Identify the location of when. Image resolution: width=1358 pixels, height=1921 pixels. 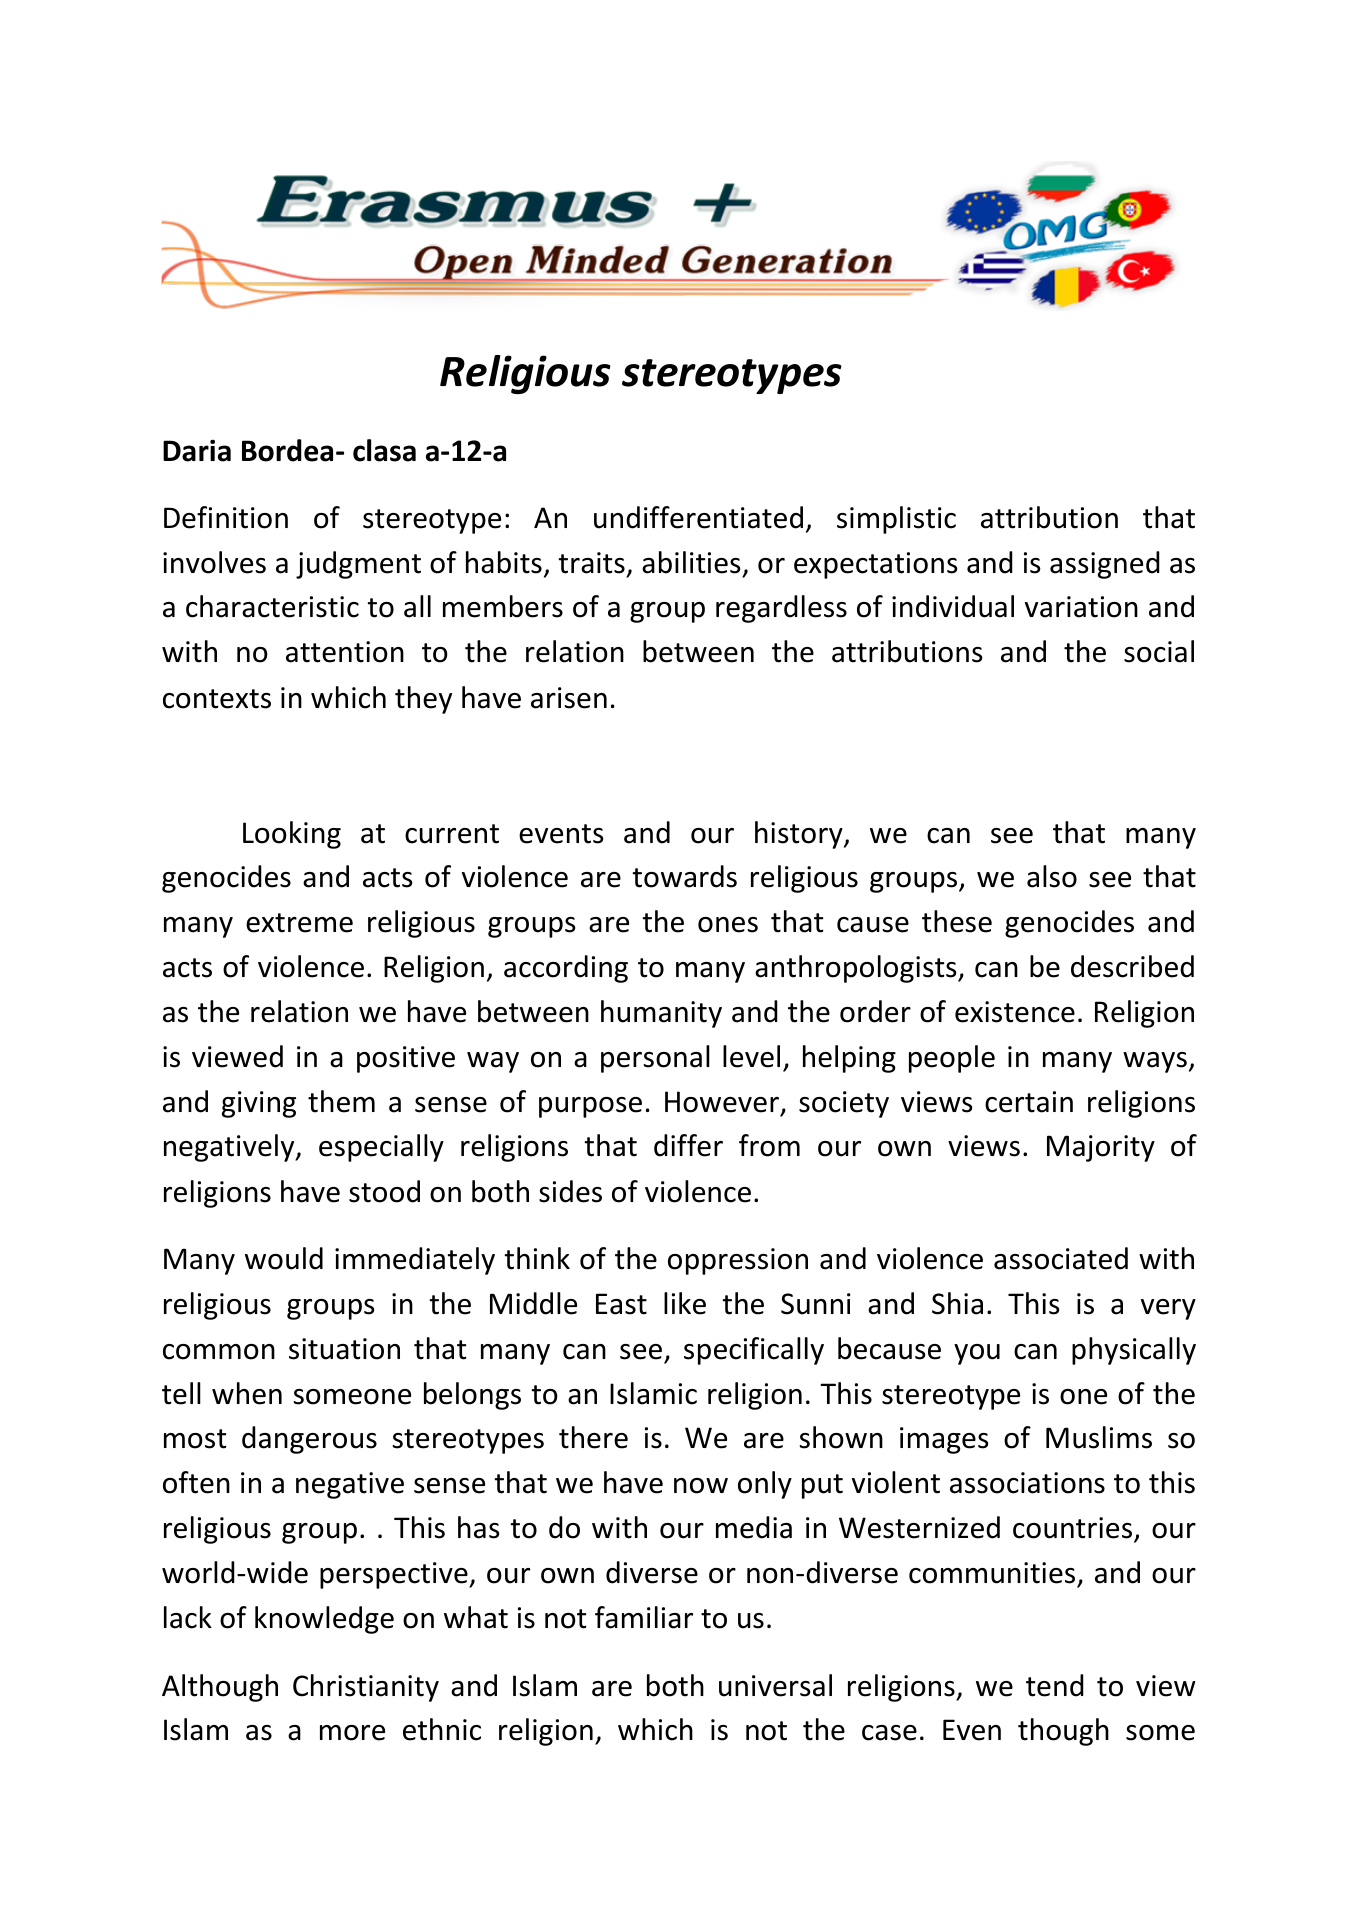
(247, 1393).
